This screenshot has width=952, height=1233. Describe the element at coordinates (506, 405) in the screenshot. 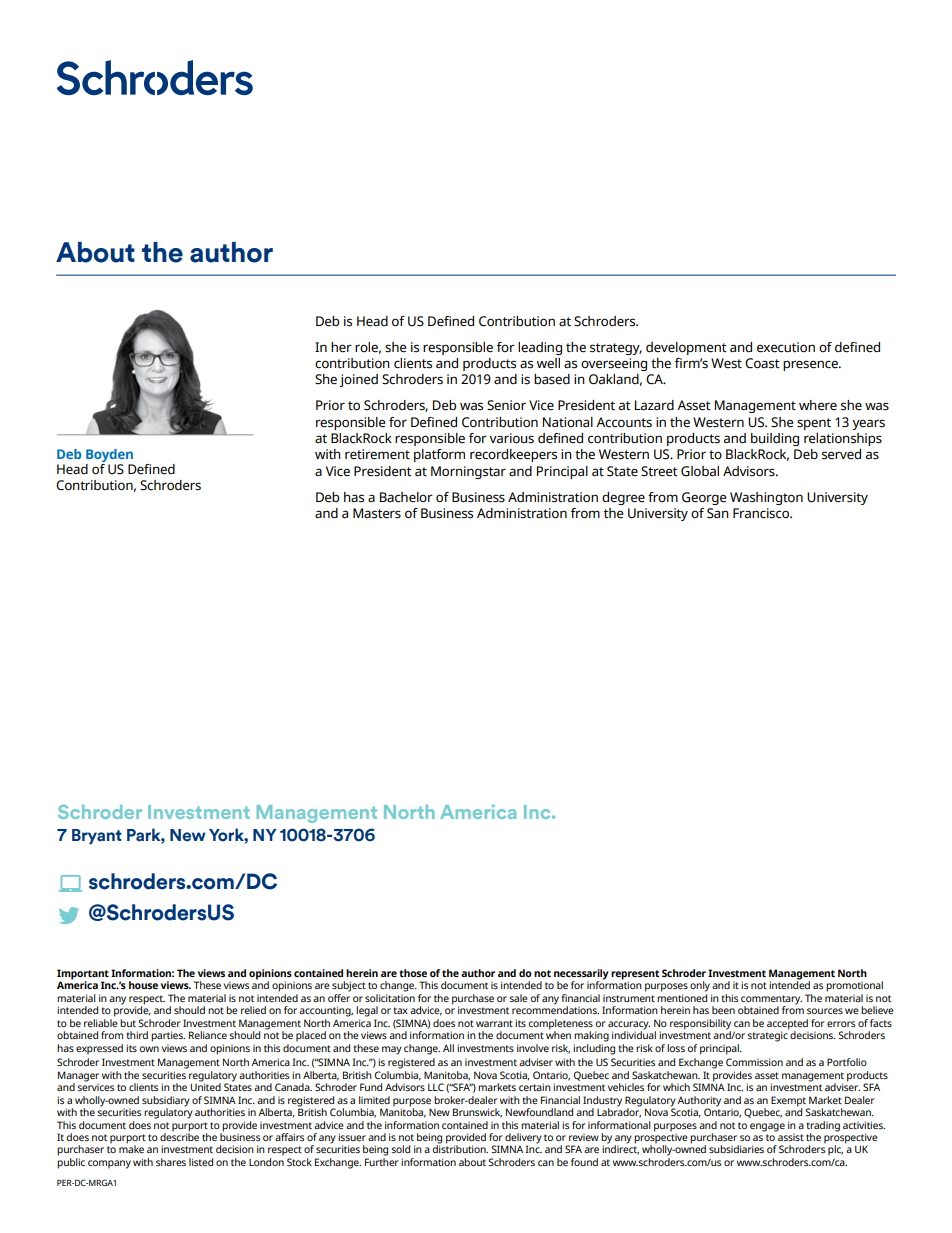

I see `Senior` at that location.
